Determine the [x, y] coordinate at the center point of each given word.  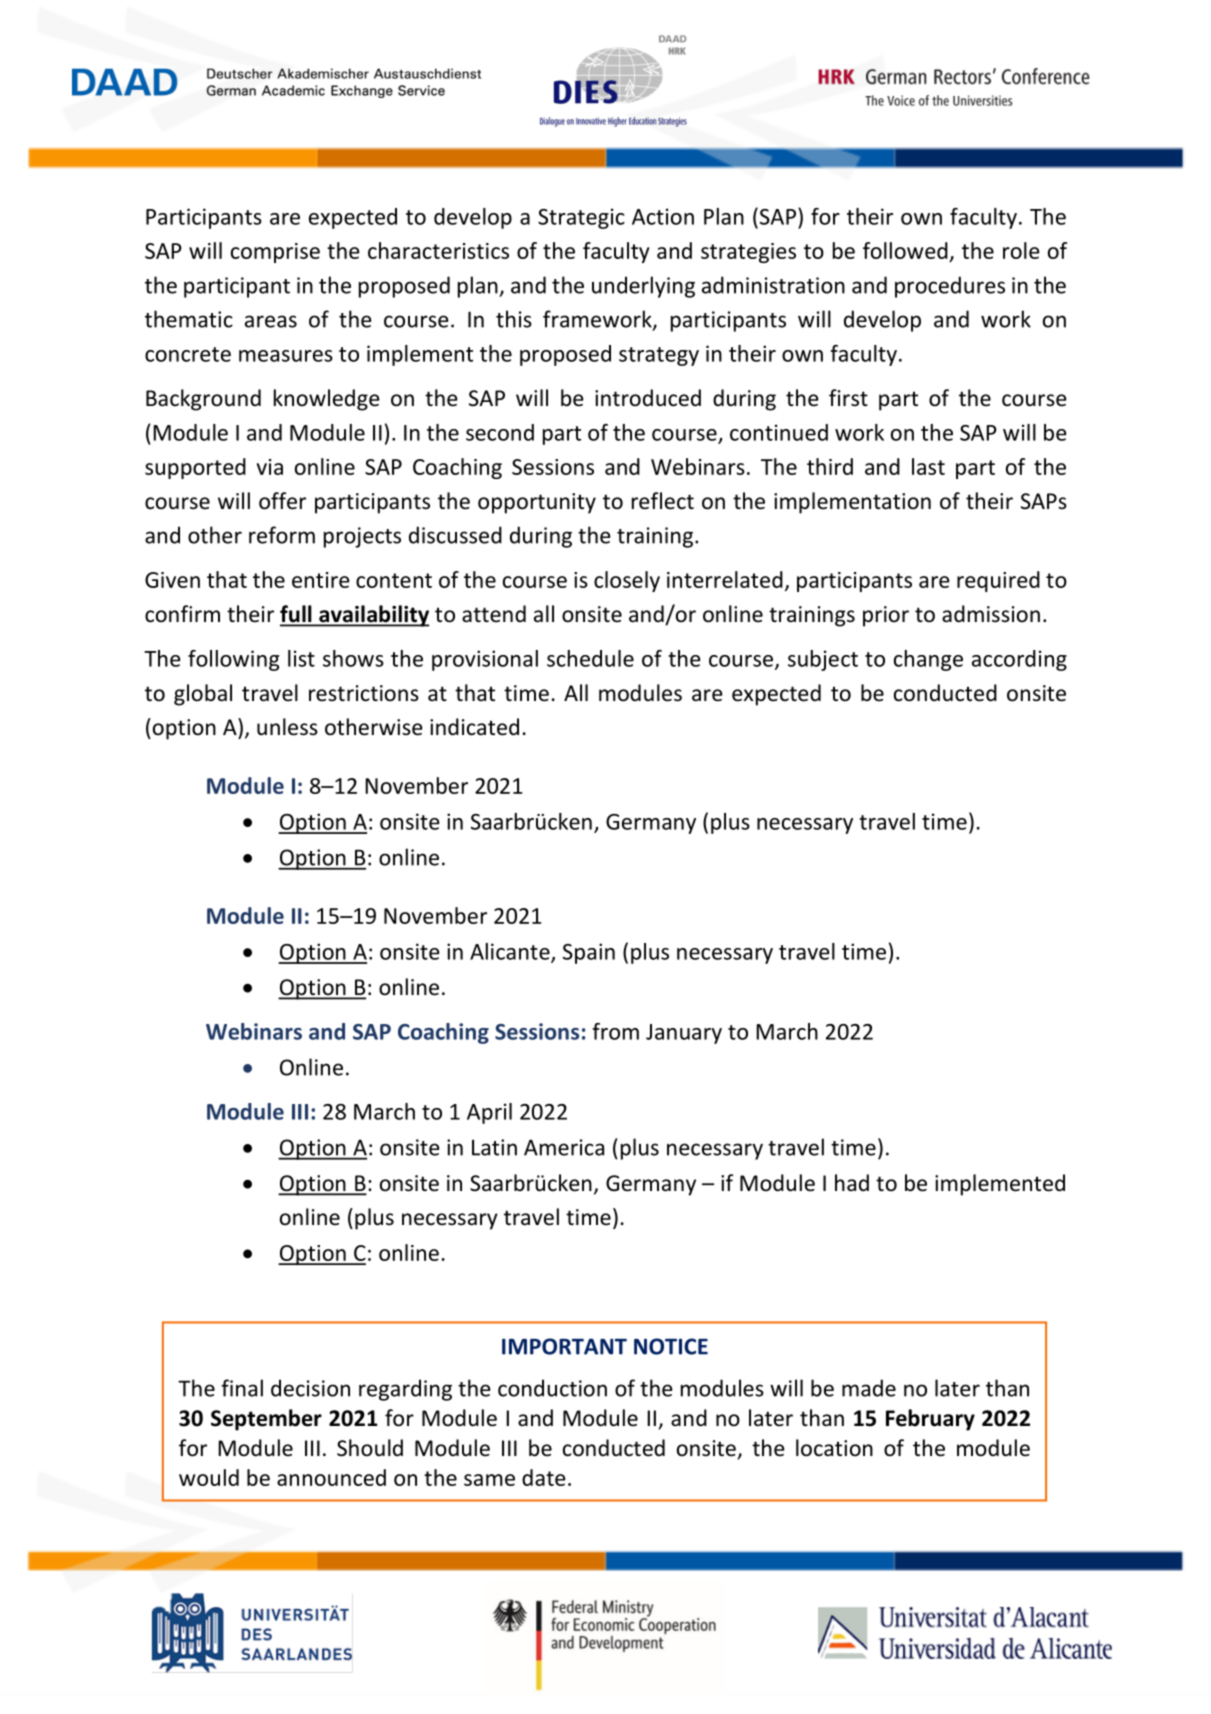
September [266, 1420]
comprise [275, 253]
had [852, 1183]
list [301, 658]
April [489, 1113]
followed [905, 250]
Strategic [581, 218]
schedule [590, 658]
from [615, 1031]
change [928, 660]
